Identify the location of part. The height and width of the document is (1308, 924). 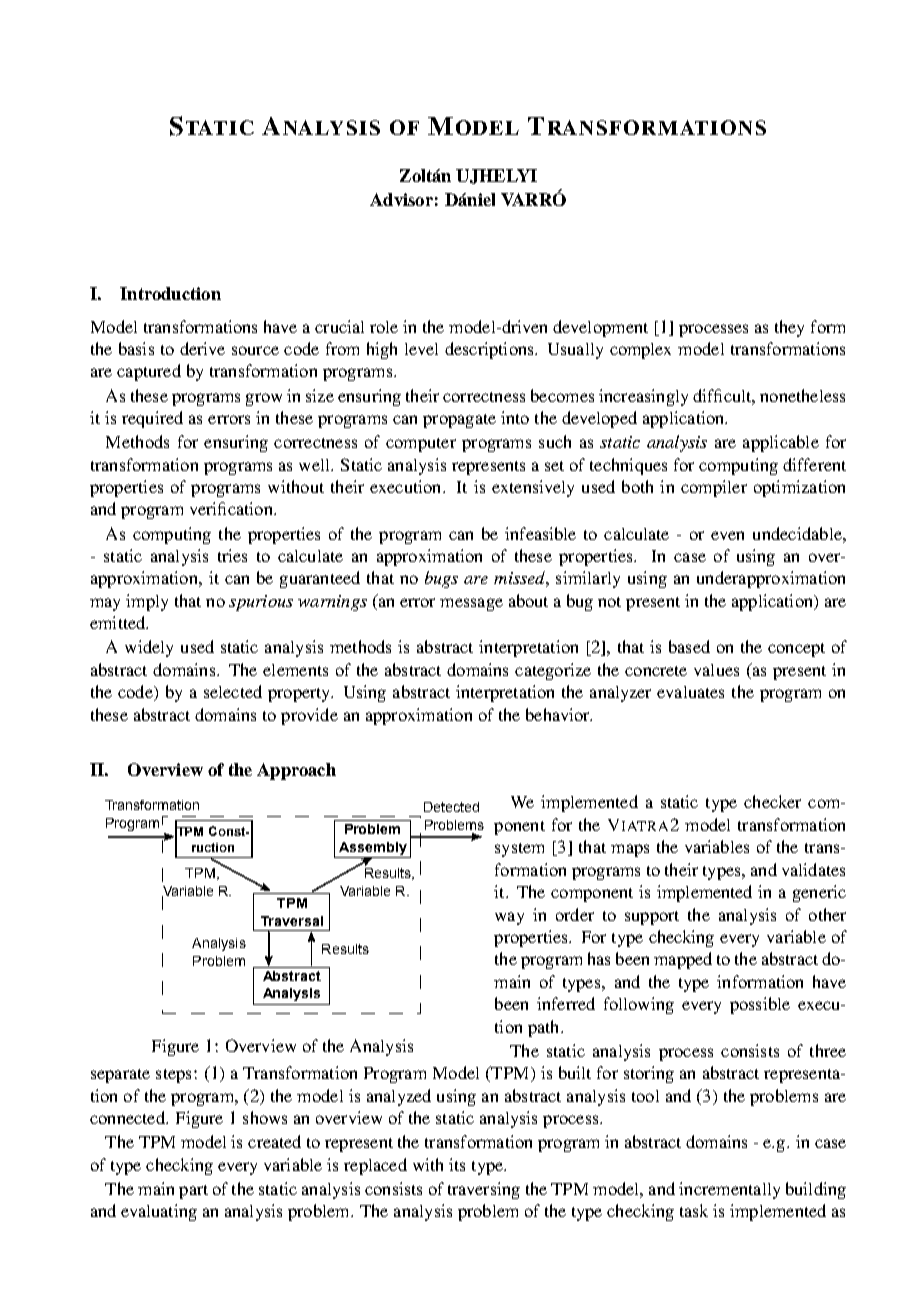
(193, 1192).
